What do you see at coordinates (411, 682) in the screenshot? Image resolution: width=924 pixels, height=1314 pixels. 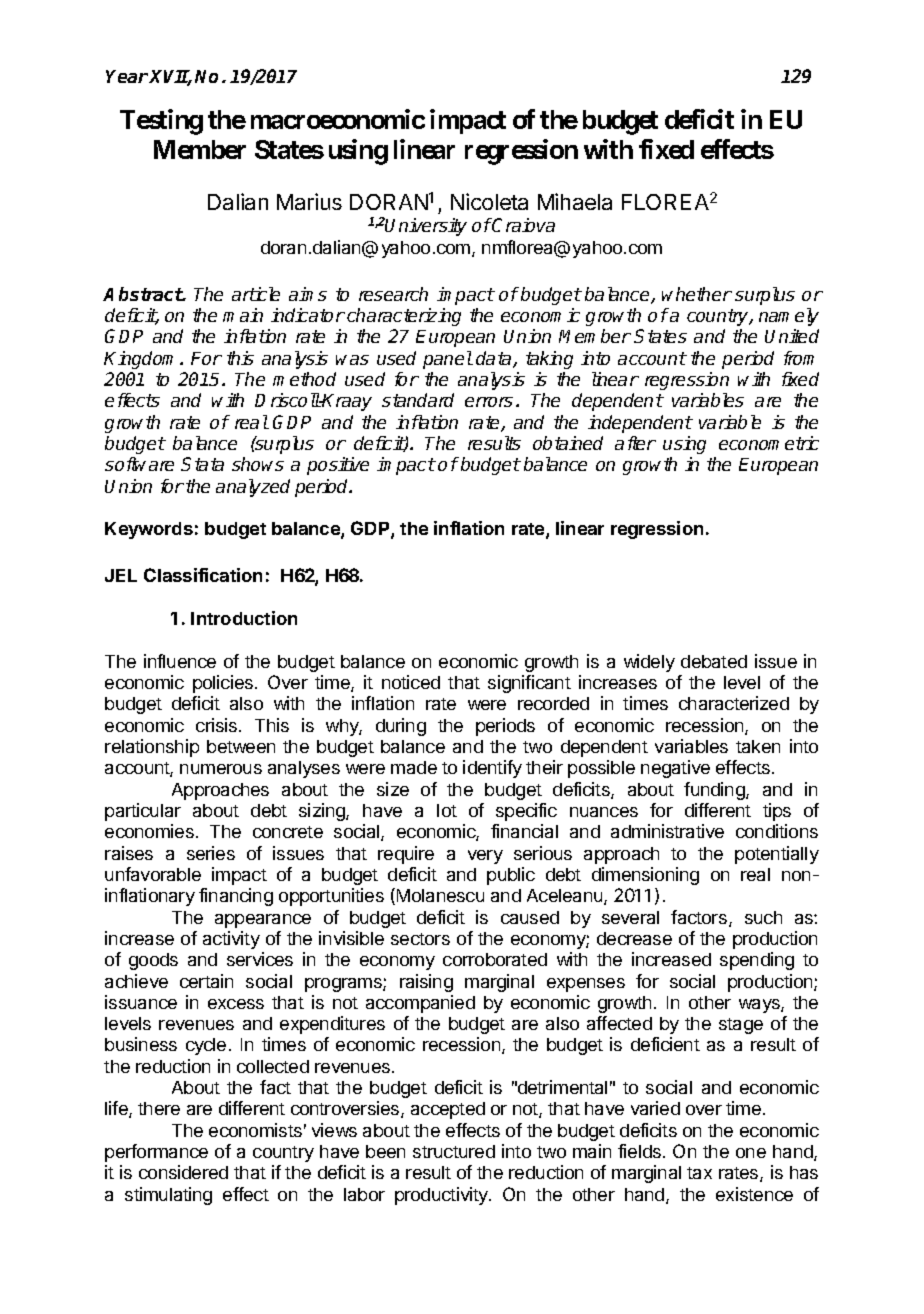 I see `noticed` at bounding box center [411, 682].
